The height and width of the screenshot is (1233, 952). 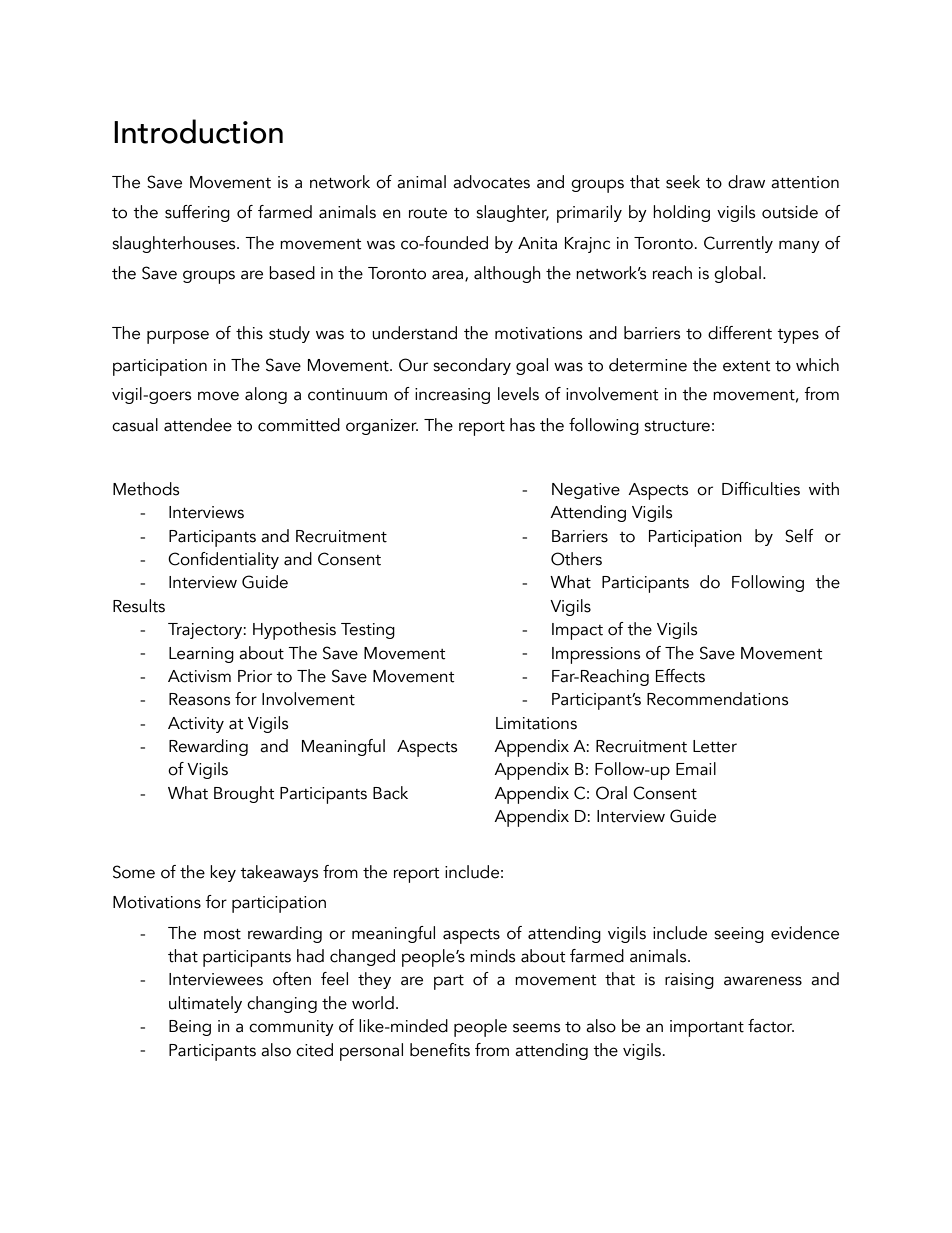 What do you see at coordinates (196, 725) in the screenshot?
I see `Activity` at bounding box center [196, 725].
